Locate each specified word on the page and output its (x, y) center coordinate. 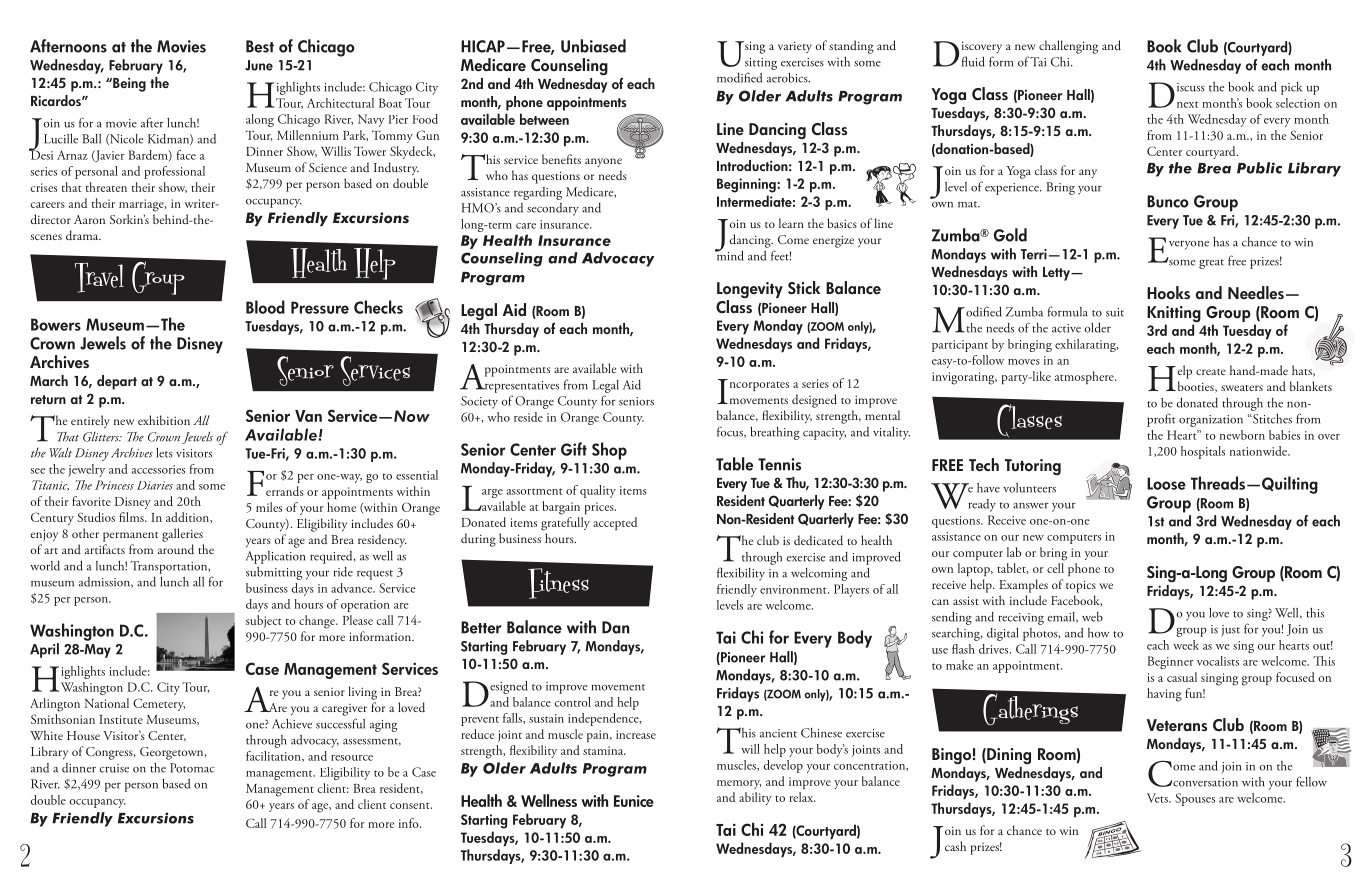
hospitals (1203, 452)
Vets (1158, 798)
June (259, 65)
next (1188, 104)
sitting (761, 64)
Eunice (634, 801)
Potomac (192, 768)
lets (164, 453)
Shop (609, 451)
